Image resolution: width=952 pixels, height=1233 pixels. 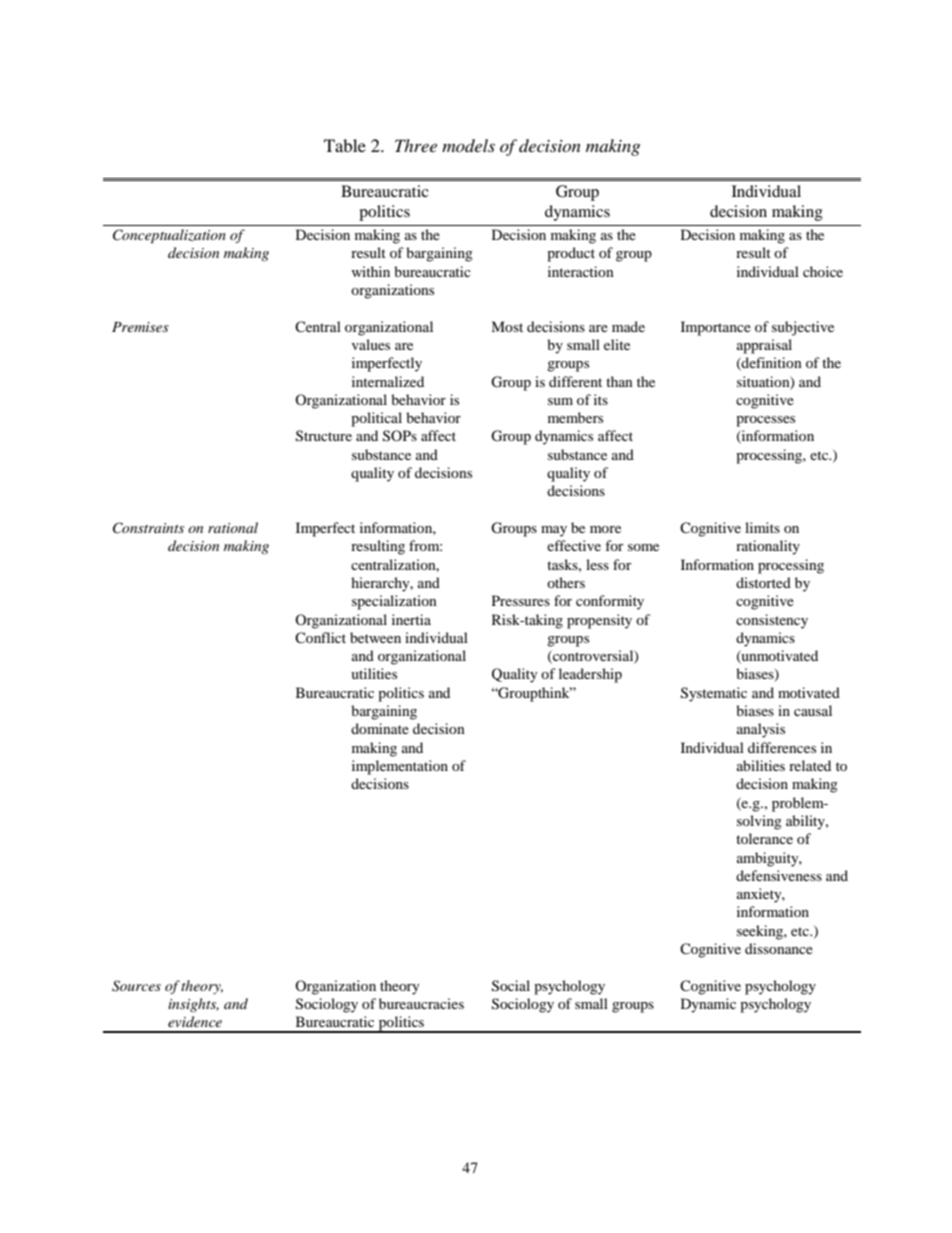 I want to click on Social, so click(x=511, y=986).
